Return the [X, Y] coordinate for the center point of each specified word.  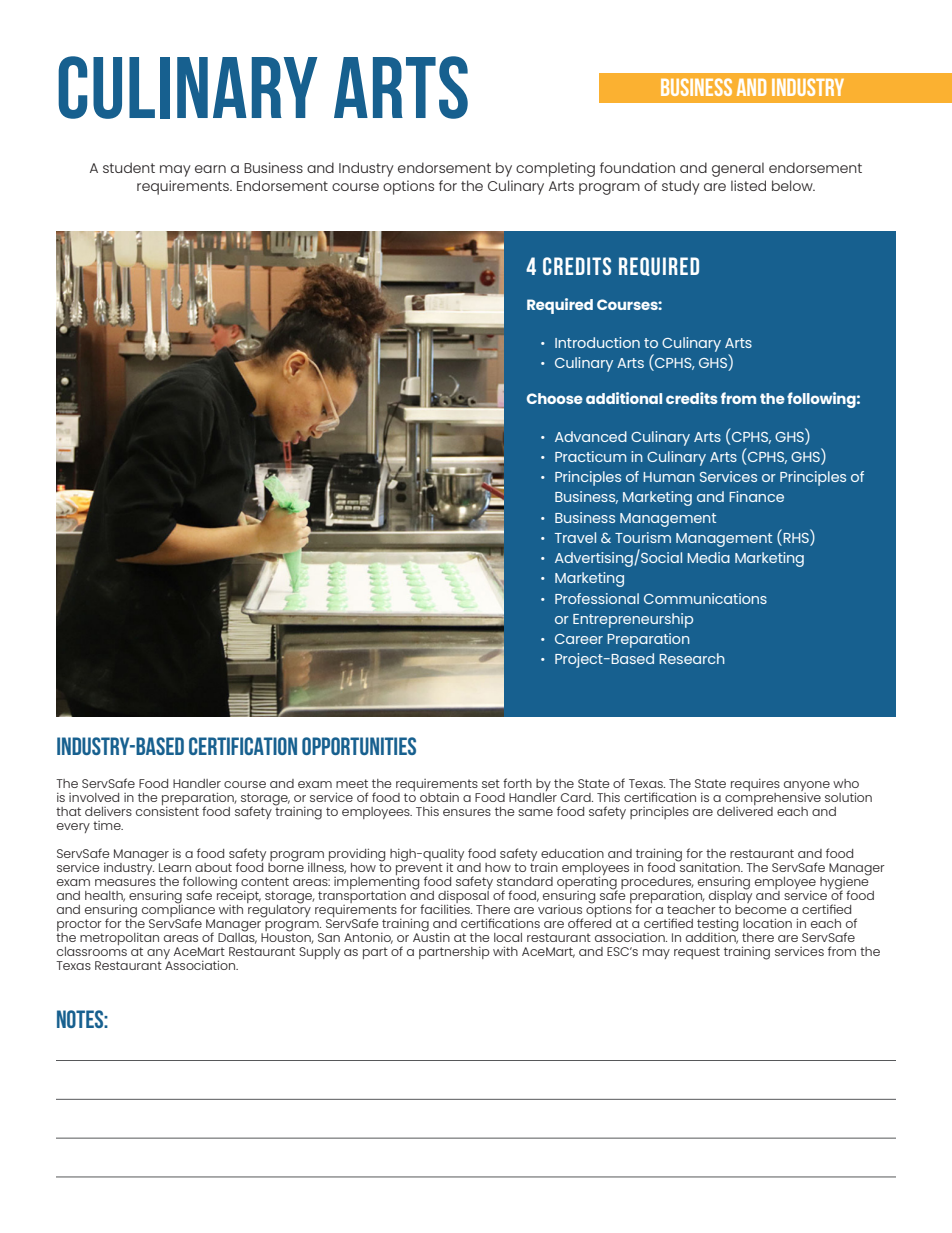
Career [579, 639]
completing [555, 169]
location [767, 923]
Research [692, 658]
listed [748, 185]
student [129, 167]
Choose [555, 398]
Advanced [591, 436]
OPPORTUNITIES [359, 746]
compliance [178, 910]
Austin [431, 936]
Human [669, 477]
